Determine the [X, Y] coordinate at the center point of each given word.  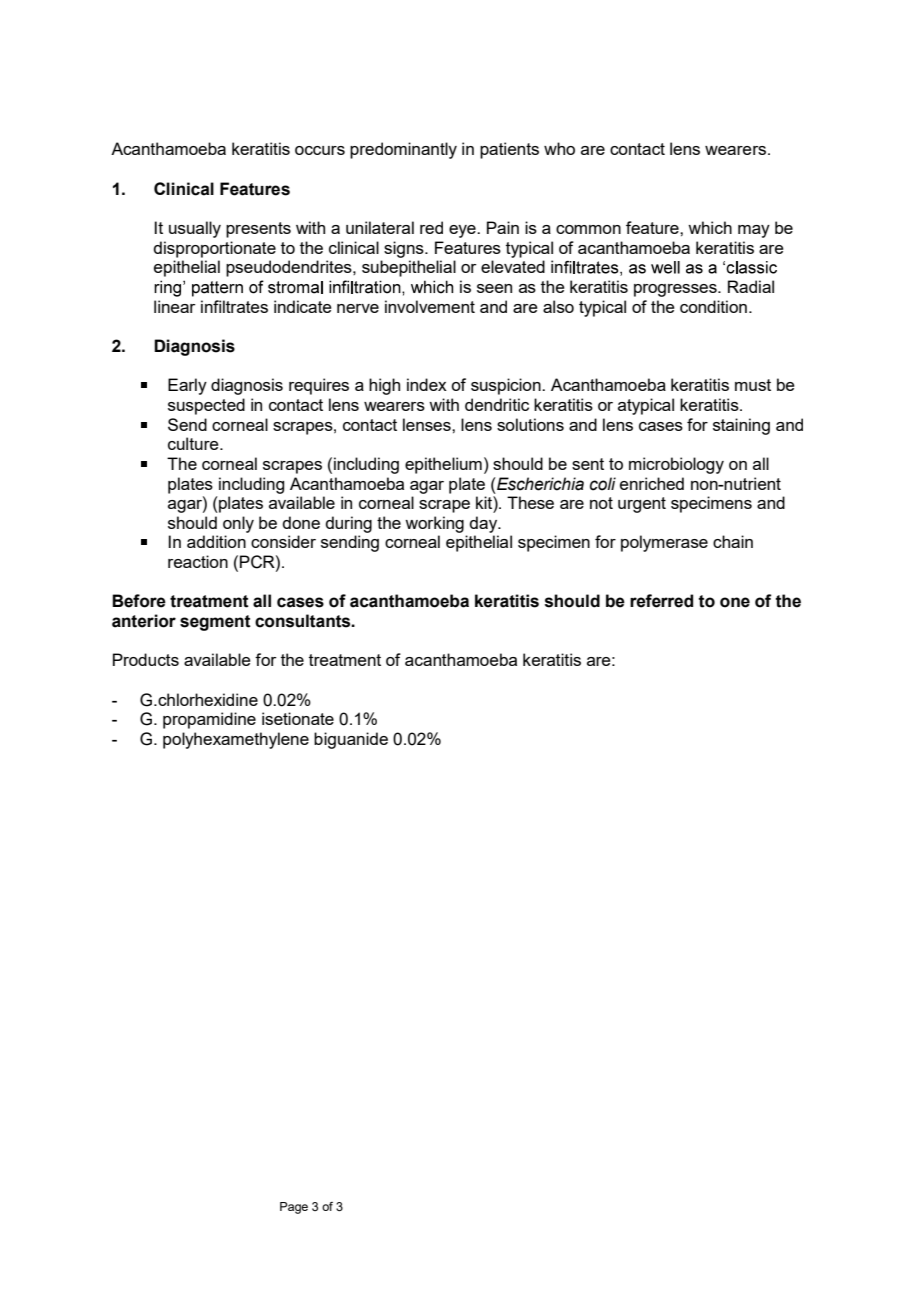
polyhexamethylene [236, 740]
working [434, 524]
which [710, 227]
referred [661, 601]
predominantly [403, 150]
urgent [642, 505]
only [238, 524]
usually [195, 229]
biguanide [351, 740]
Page [294, 1208]
